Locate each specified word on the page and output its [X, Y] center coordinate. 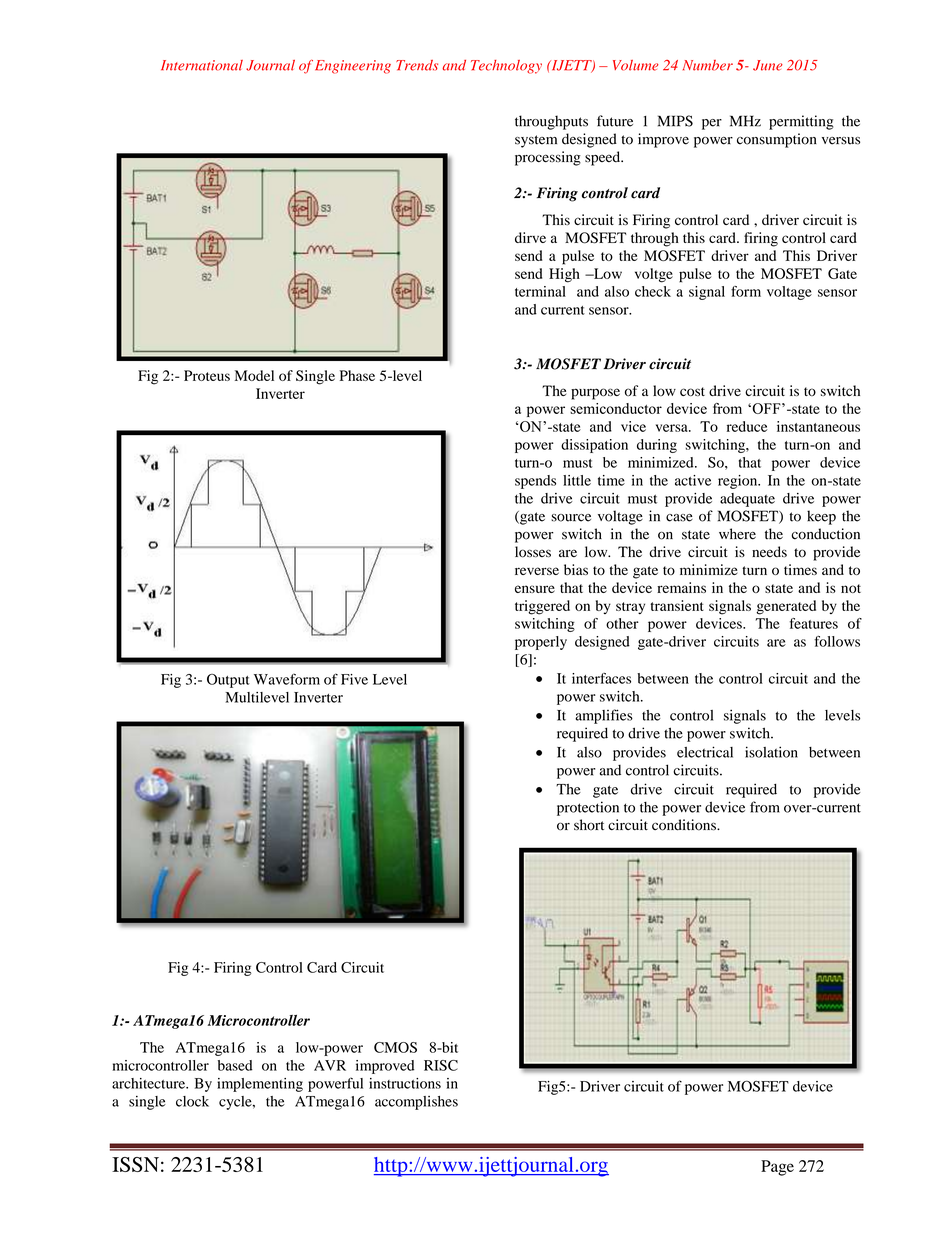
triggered [542, 607]
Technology [506, 67]
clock [192, 1101]
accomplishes [416, 1103]
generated [786, 607]
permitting [801, 122]
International [202, 65]
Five [354, 679]
